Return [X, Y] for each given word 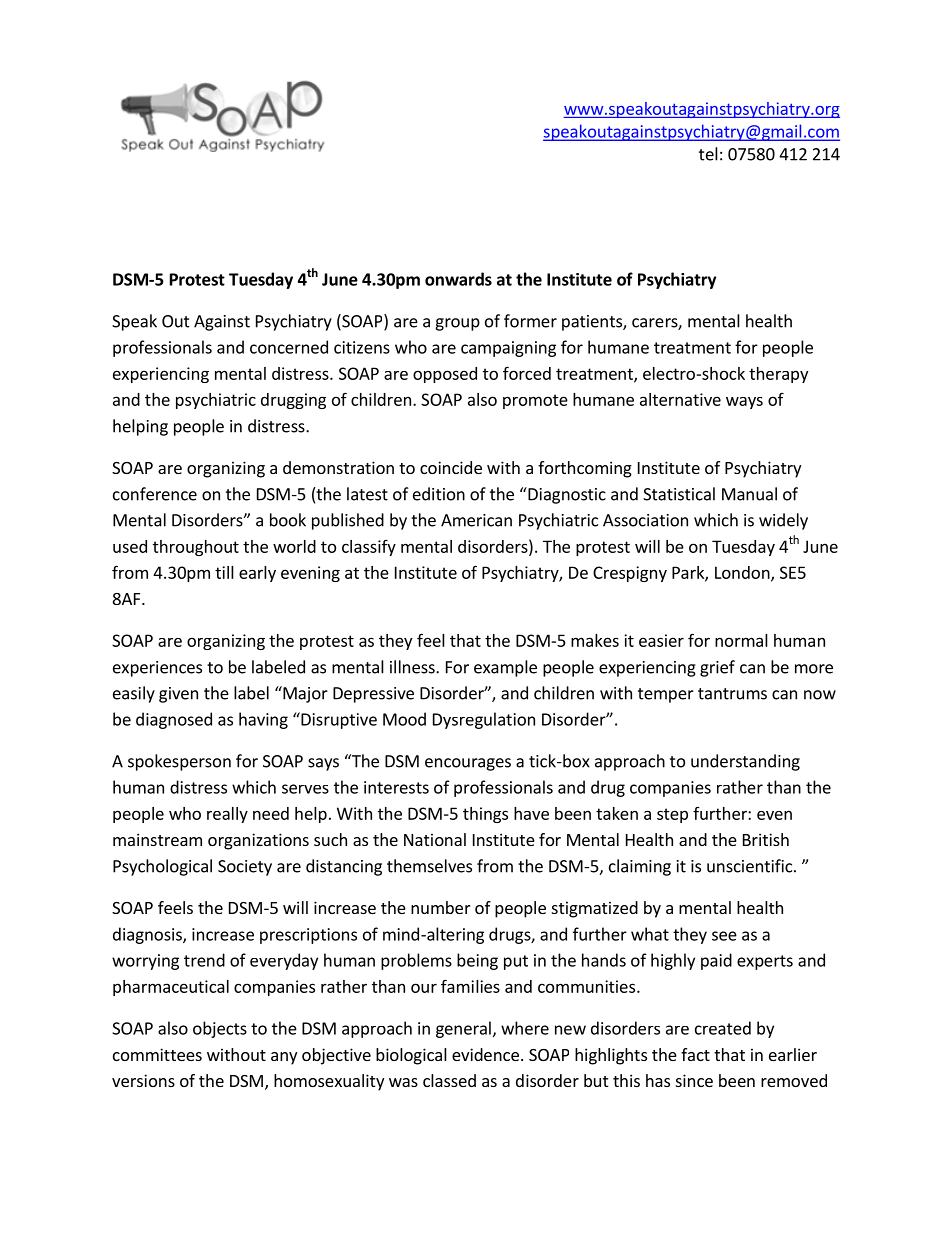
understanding [745, 762]
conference [155, 494]
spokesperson [179, 762]
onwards [458, 279]
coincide [451, 467]
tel [708, 154]
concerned [289, 347]
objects [220, 1029]
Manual [749, 494]
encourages [468, 764]
